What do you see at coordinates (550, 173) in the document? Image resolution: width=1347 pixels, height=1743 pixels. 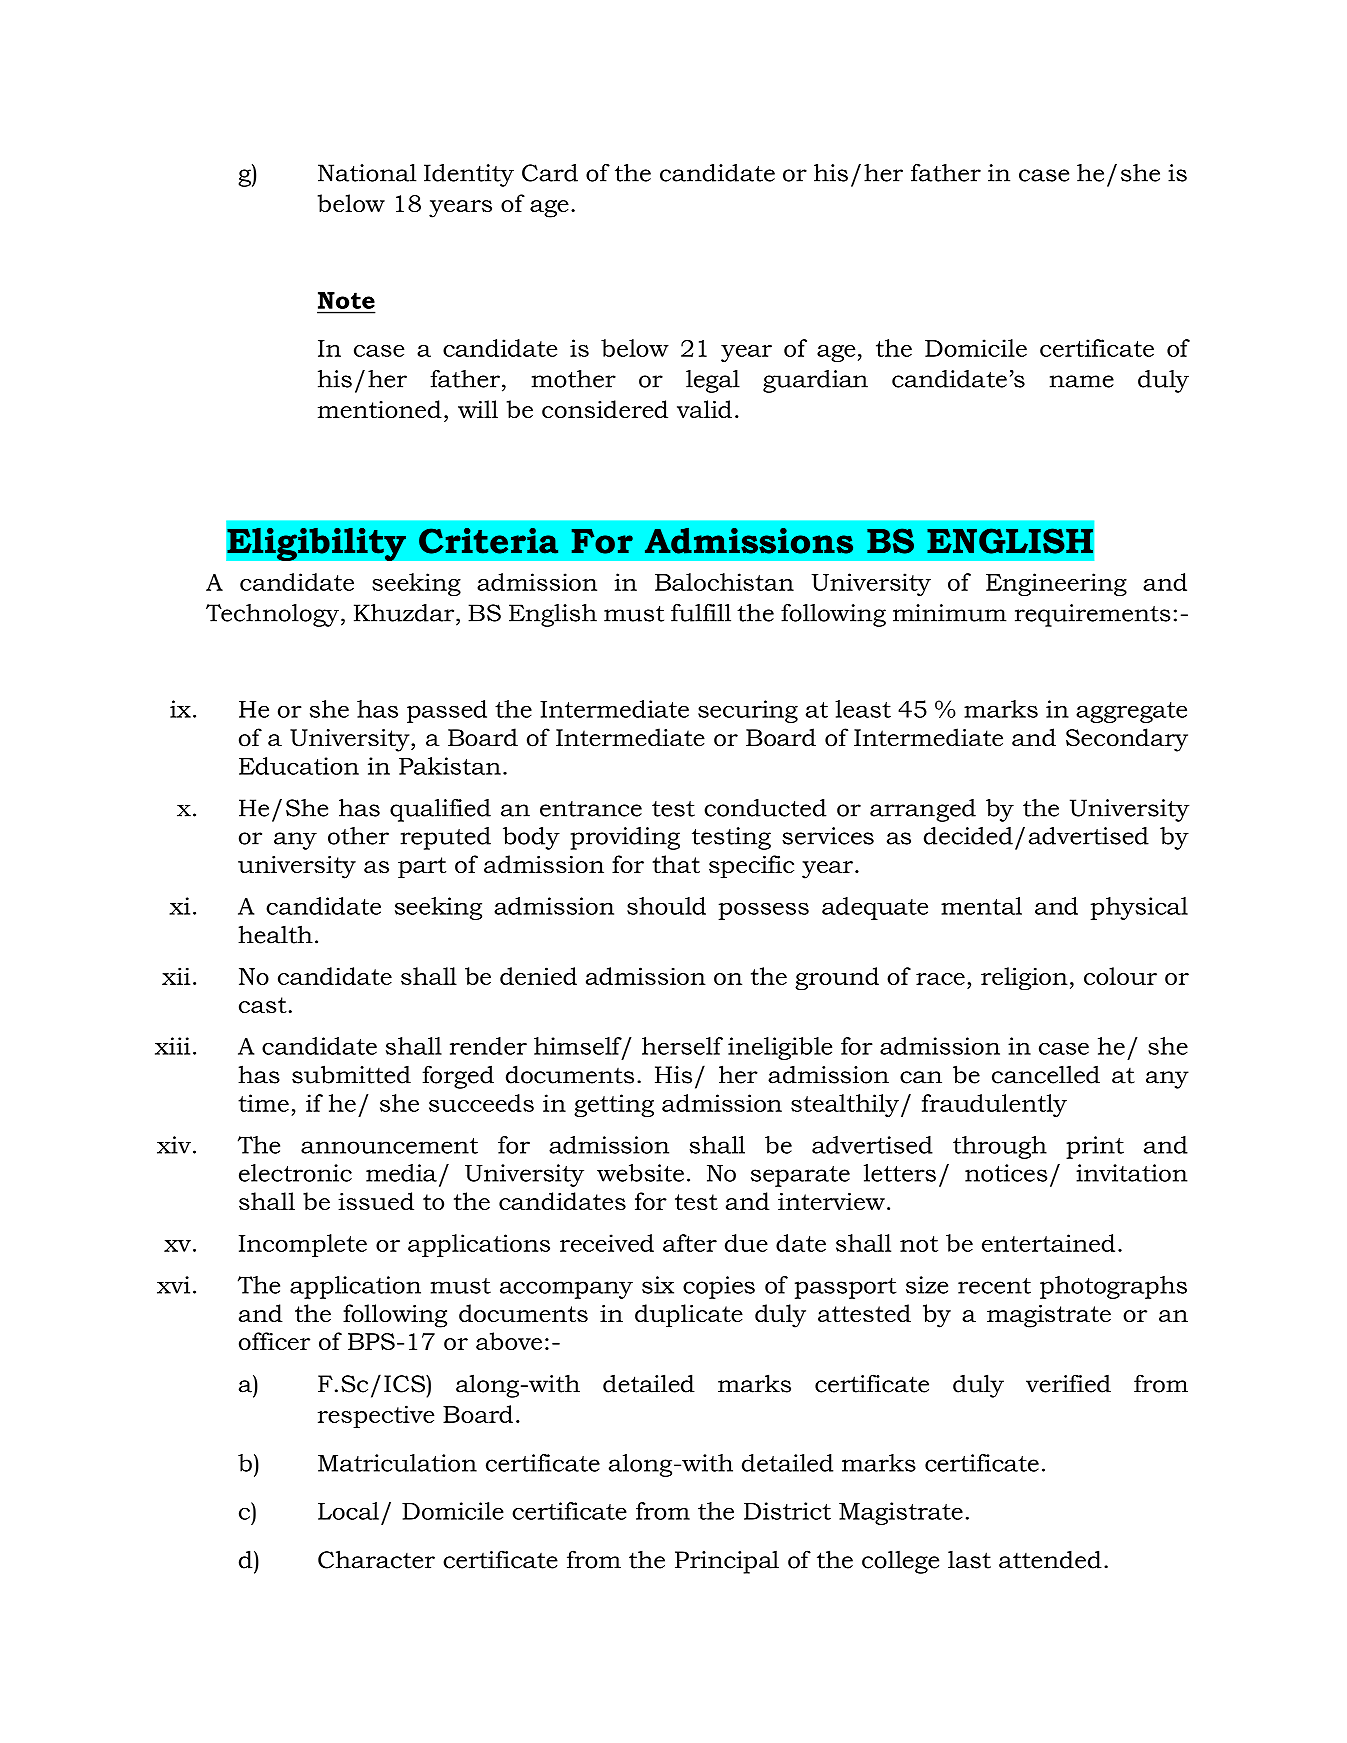 I see `Card` at bounding box center [550, 173].
